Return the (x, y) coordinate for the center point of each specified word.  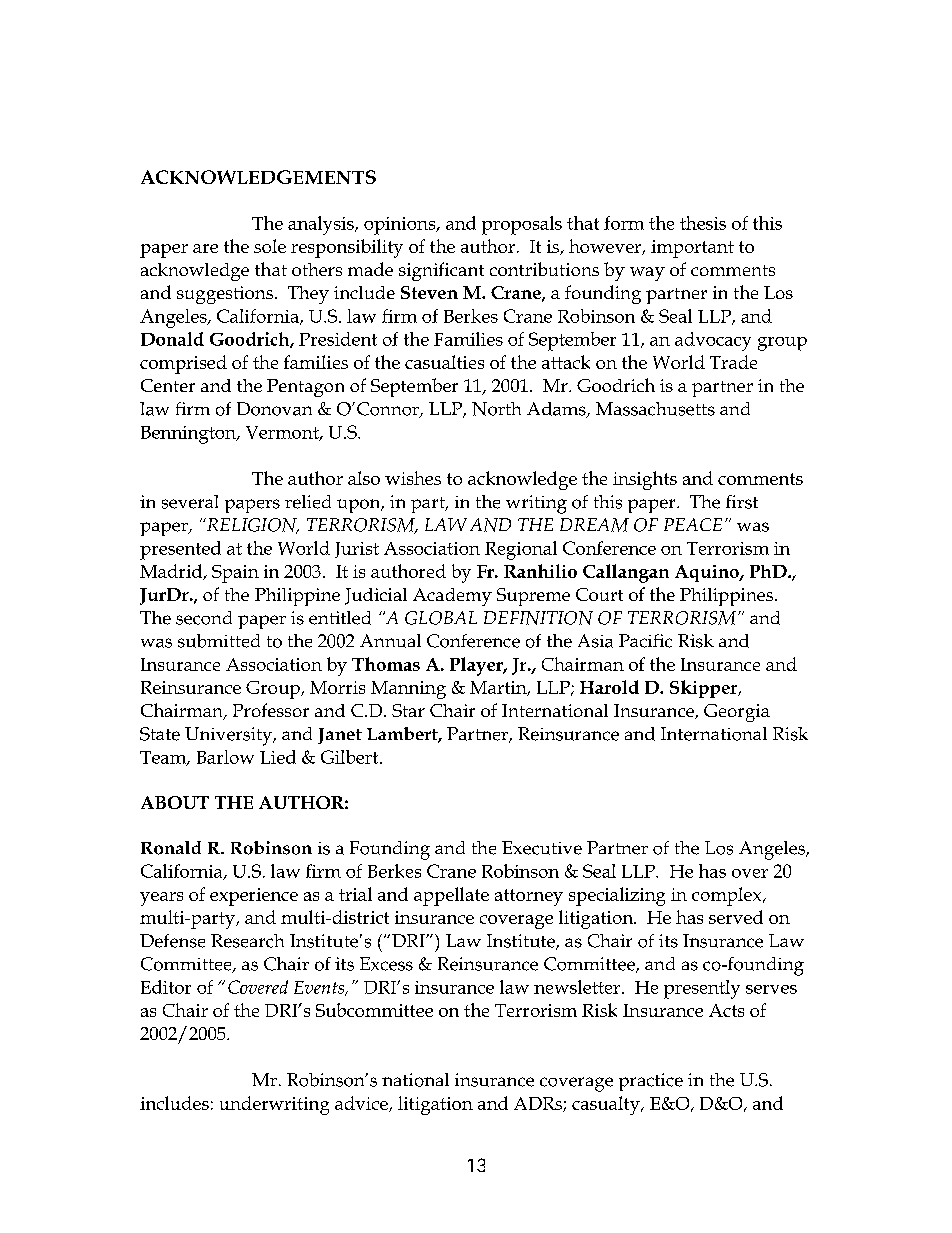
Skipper (705, 689)
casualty (607, 1105)
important (692, 249)
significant (441, 271)
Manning (408, 690)
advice (362, 1104)
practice (651, 1082)
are (205, 248)
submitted (219, 641)
